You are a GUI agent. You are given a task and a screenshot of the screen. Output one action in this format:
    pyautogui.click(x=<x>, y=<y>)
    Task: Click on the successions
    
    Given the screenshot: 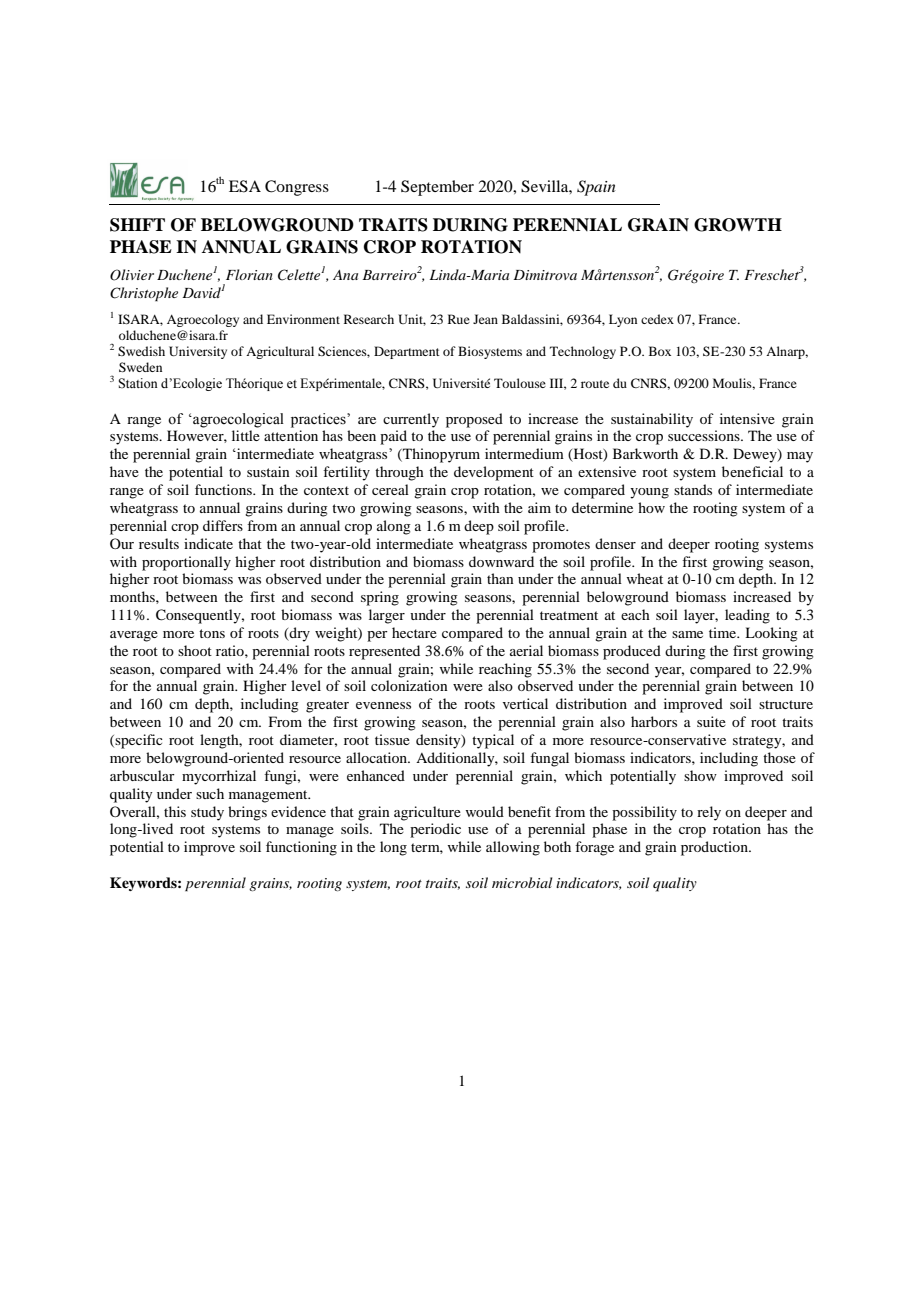 What is the action you would take?
    pyautogui.click(x=705, y=435)
